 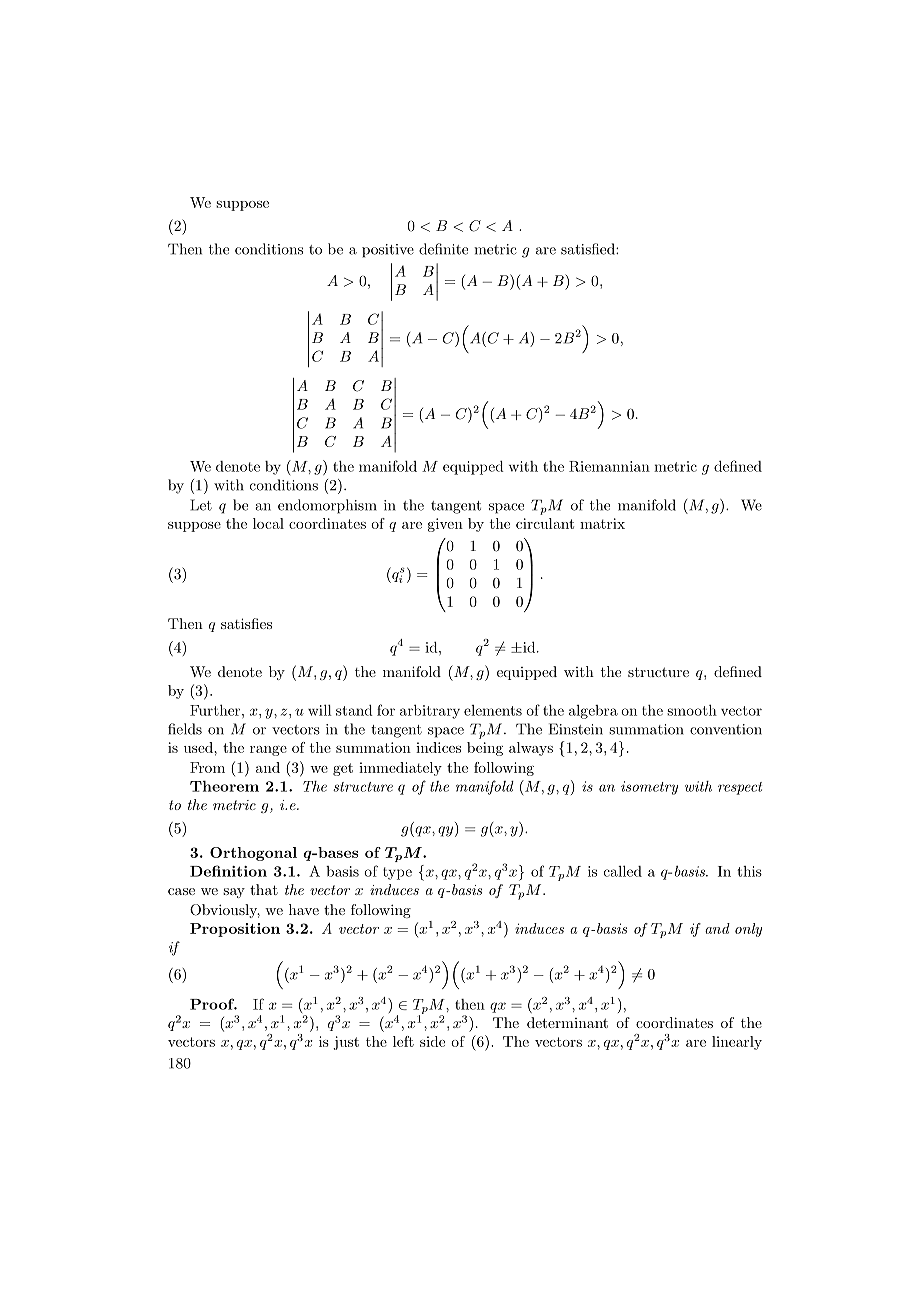 I want to click on definite, so click(x=443, y=249).
